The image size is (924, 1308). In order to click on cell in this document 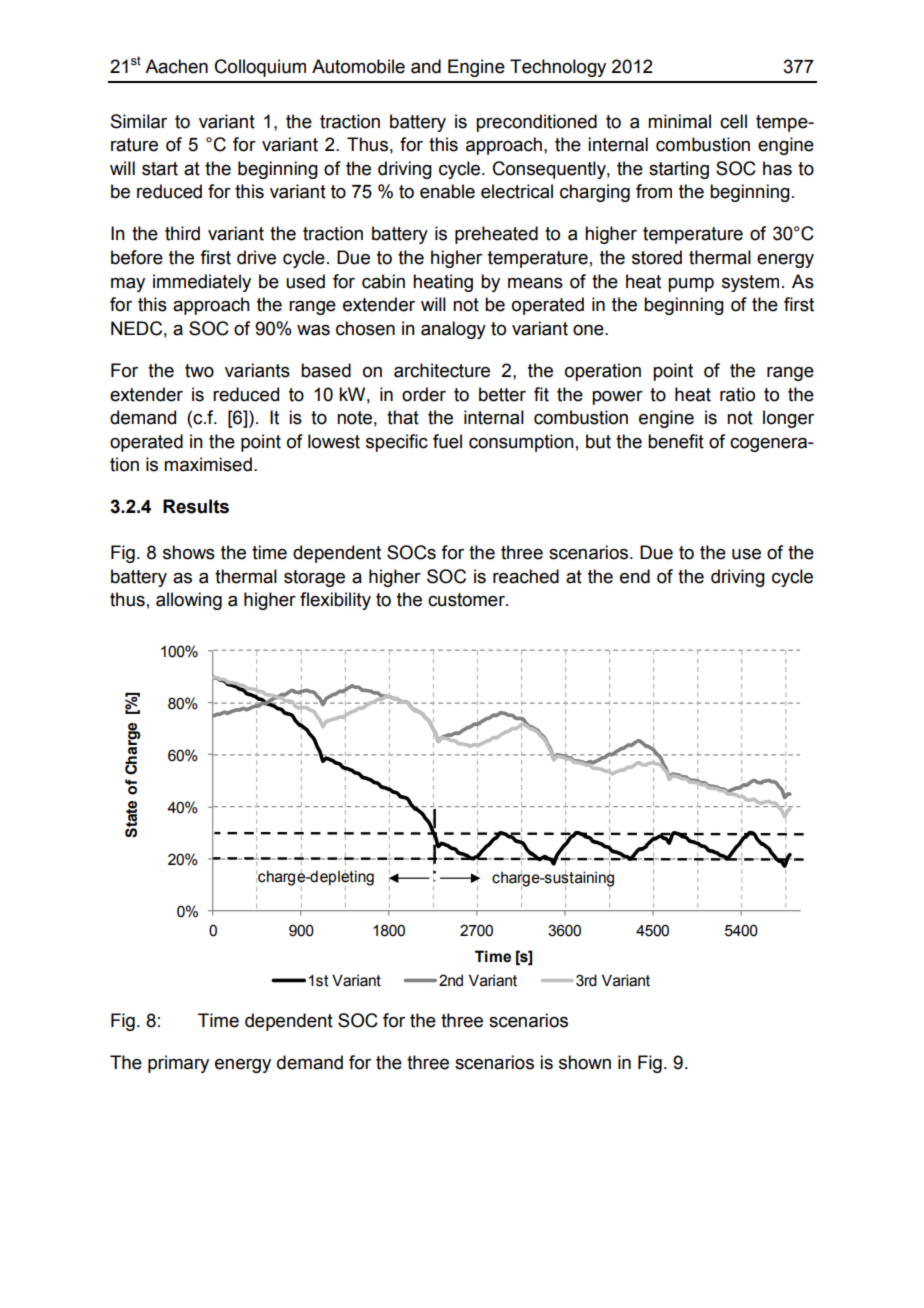, I will do `click(733, 121)`.
